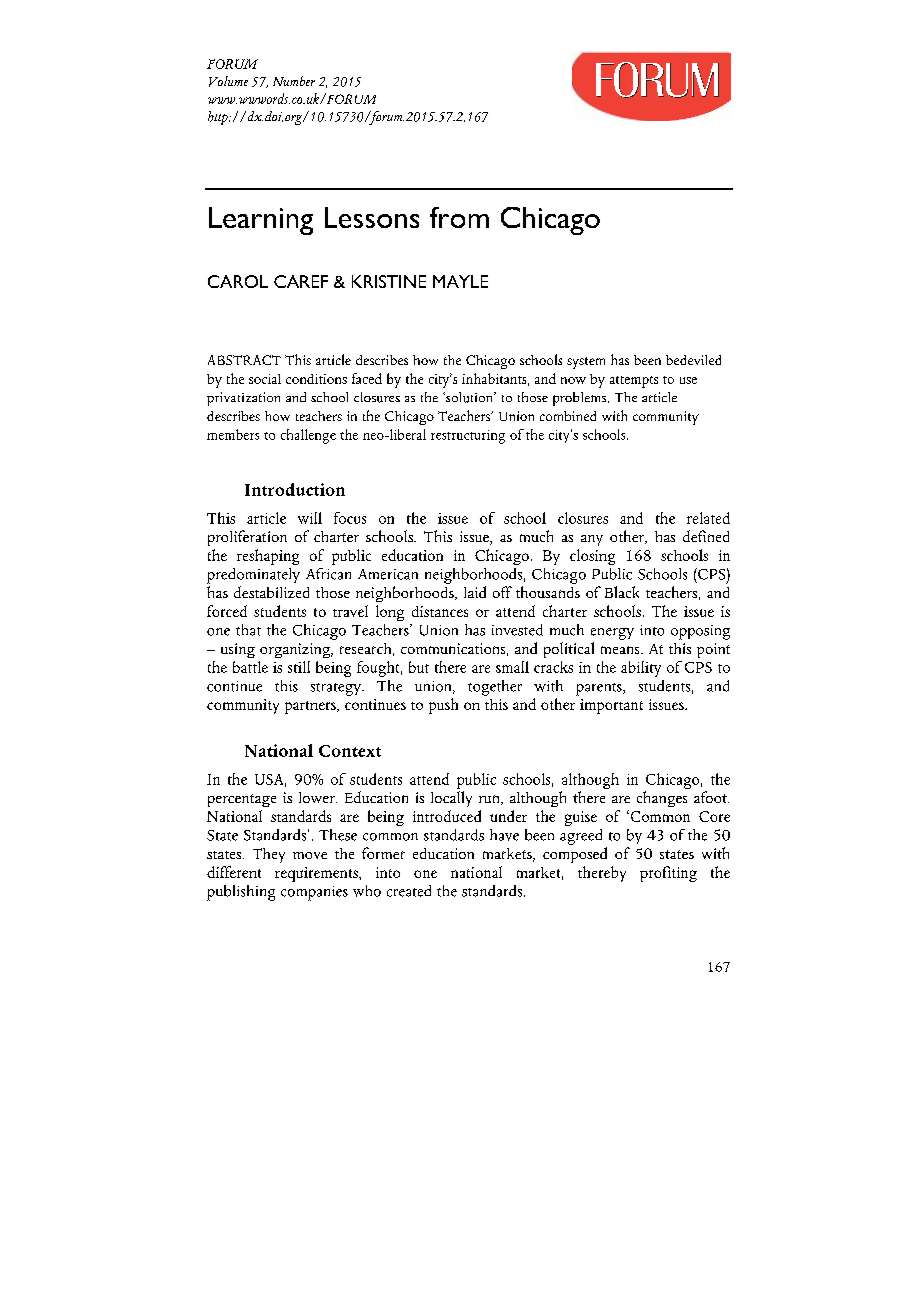 The width and height of the screenshot is (924, 1308). What do you see at coordinates (294, 81) in the screenshot?
I see `Number` at bounding box center [294, 81].
